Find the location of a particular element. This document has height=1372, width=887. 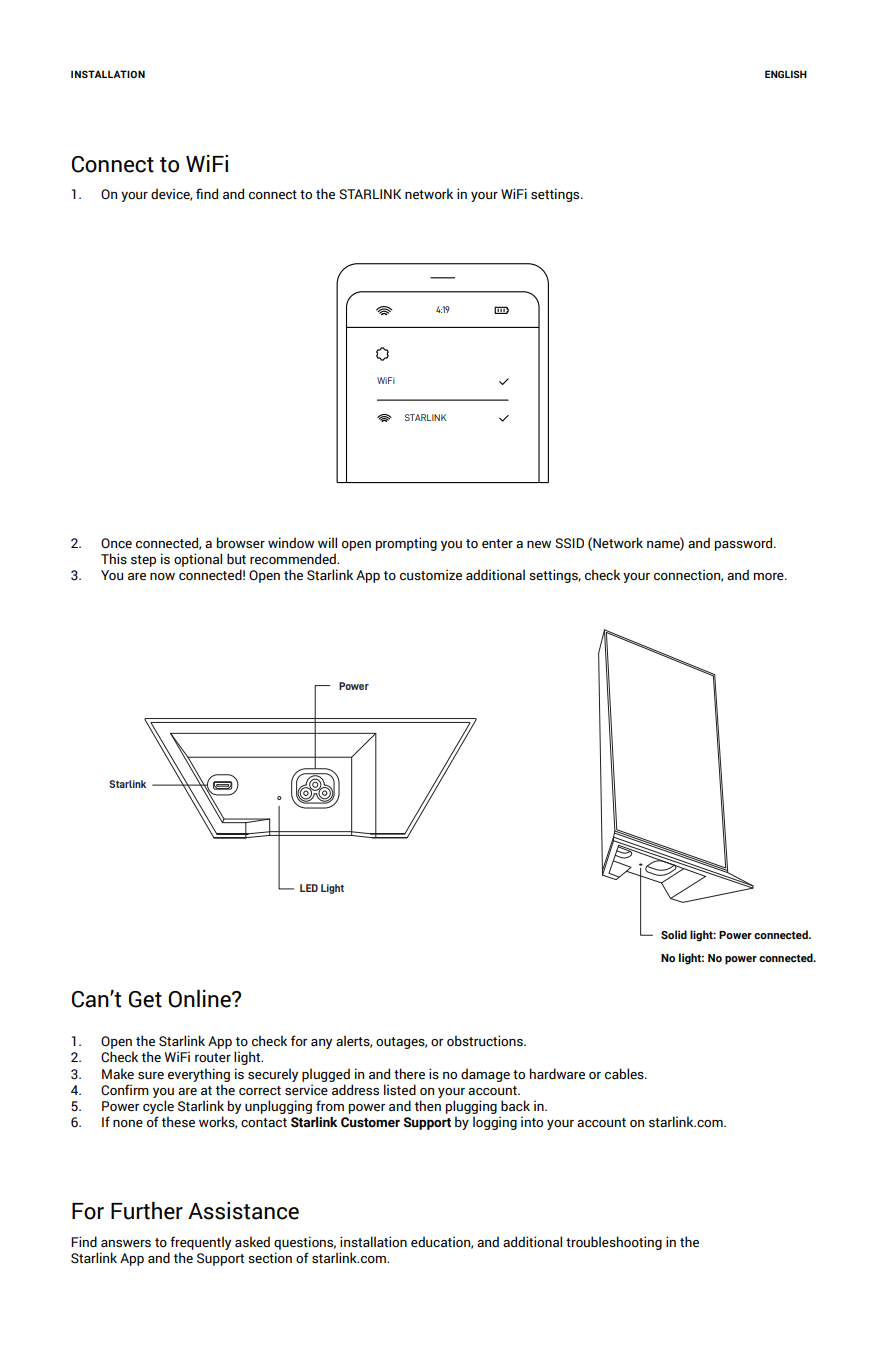

SSID is located at coordinates (569, 543).
